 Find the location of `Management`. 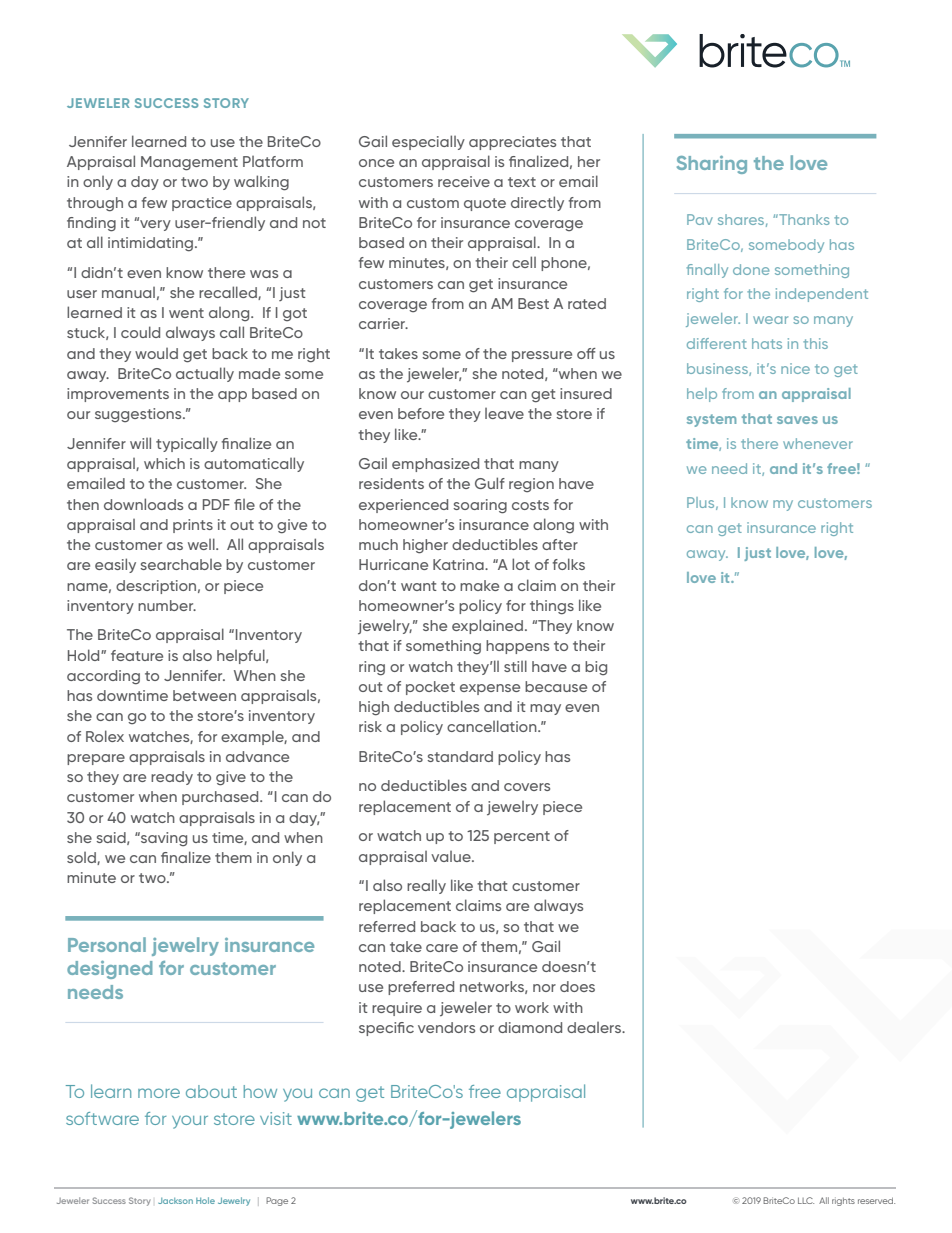

Management is located at coordinates (189, 163).
